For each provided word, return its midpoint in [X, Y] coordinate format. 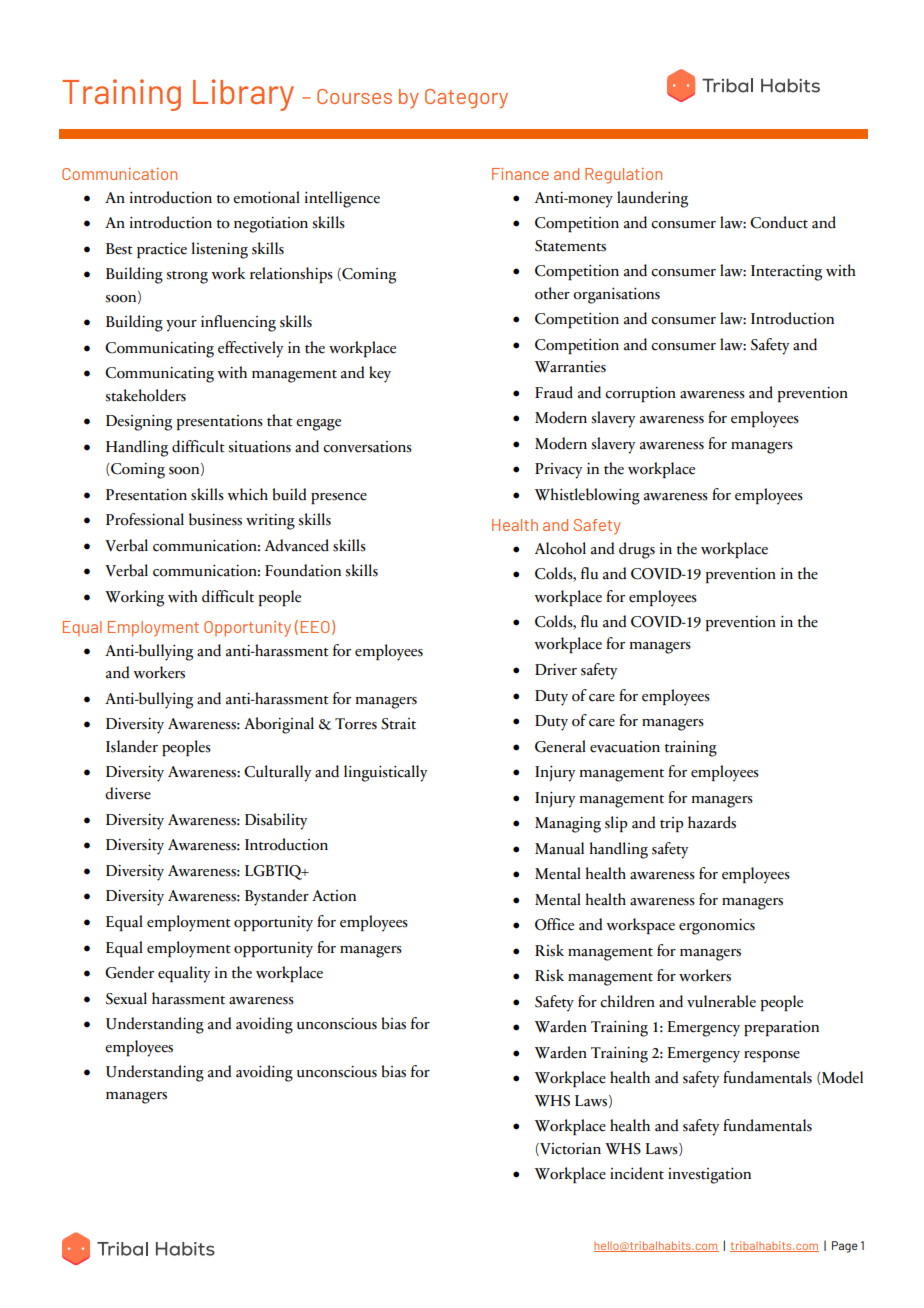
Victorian [569, 1149]
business [215, 519]
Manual [559, 848]
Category [466, 99]
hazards [712, 822]
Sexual [126, 998]
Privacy [558, 471]
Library [243, 95]
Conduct [779, 222]
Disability [276, 821]
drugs [637, 550]
